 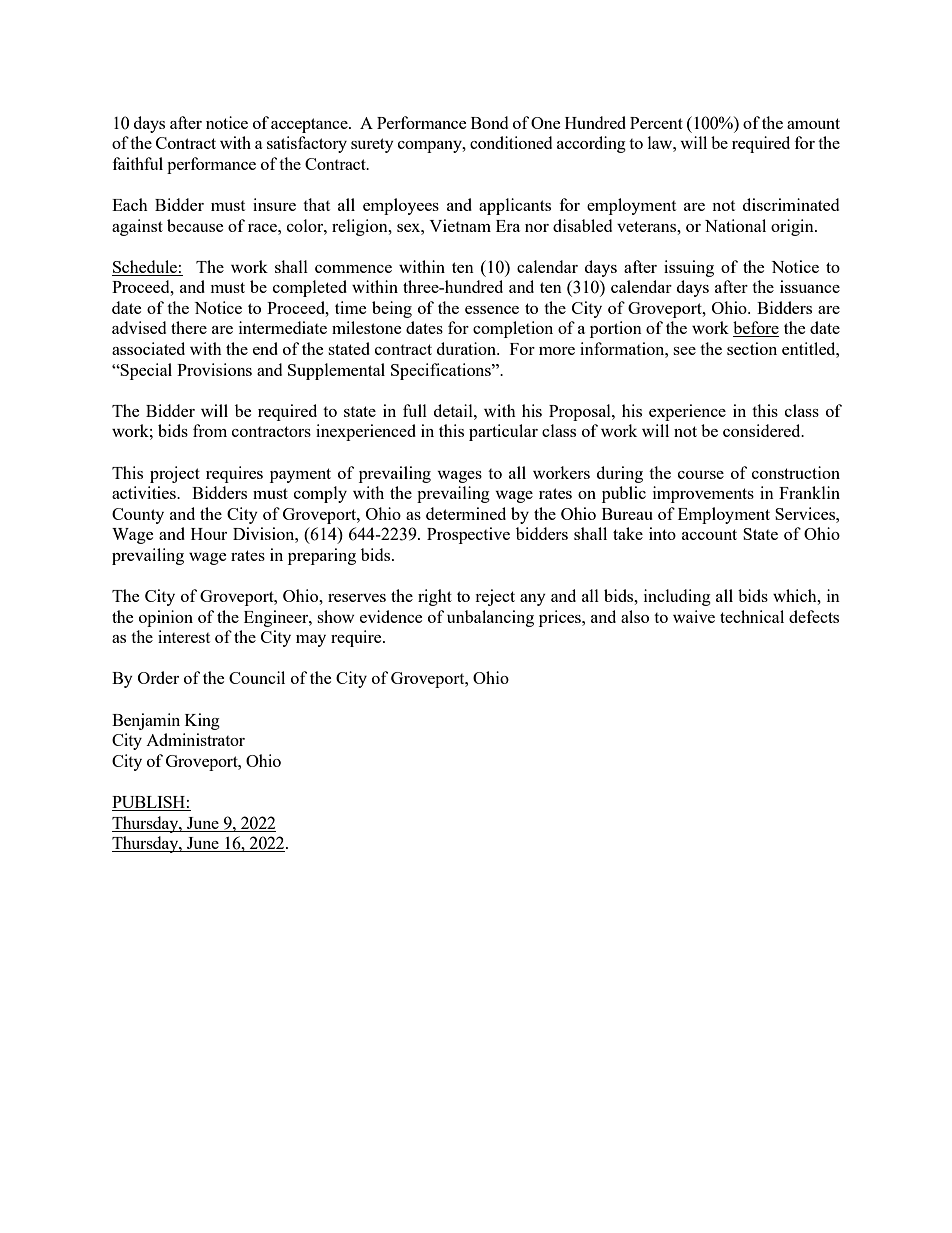 I want to click on Percent, so click(x=656, y=123).
